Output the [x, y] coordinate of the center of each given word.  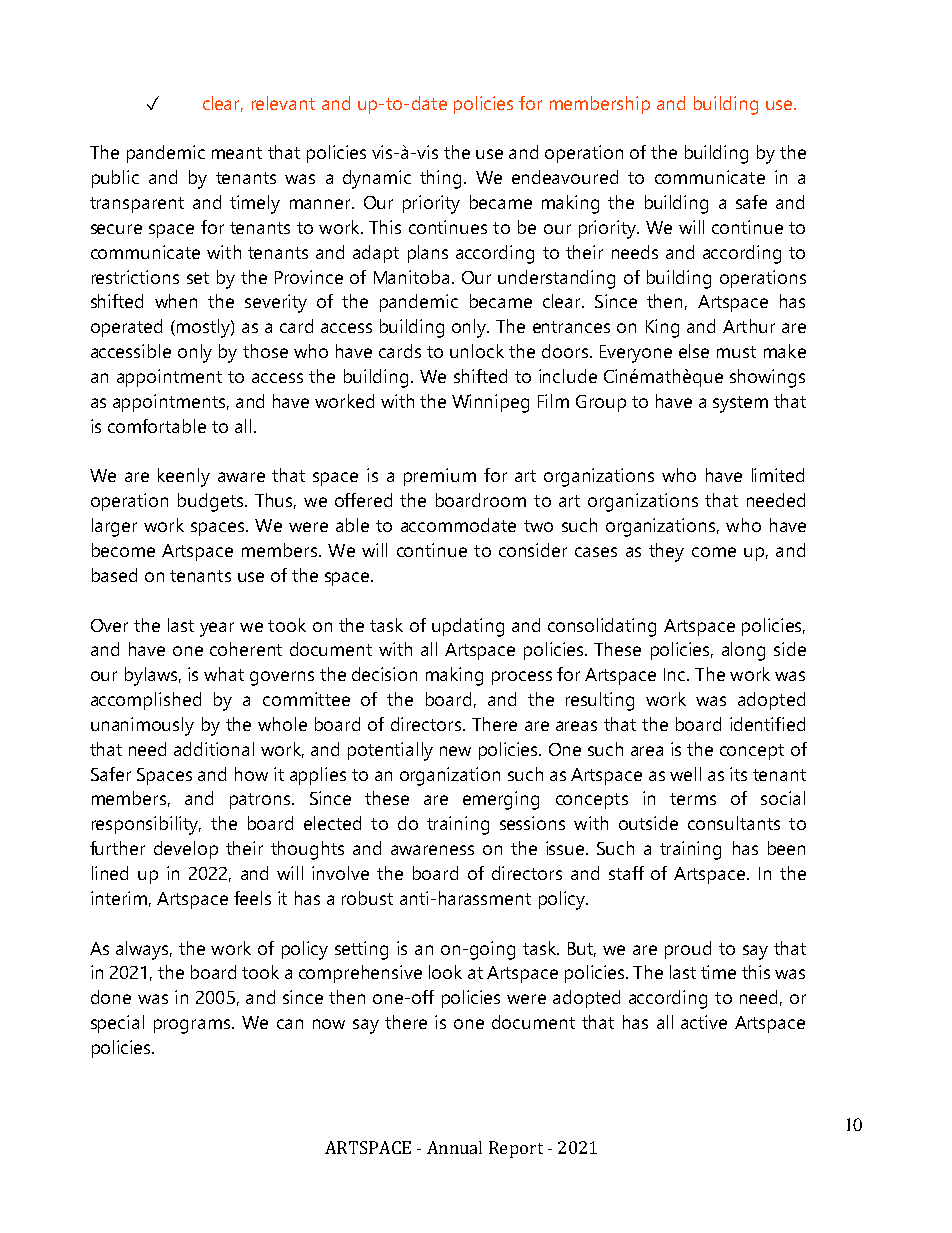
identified [767, 724]
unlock [477, 351]
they [666, 552]
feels [252, 898]
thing [440, 179]
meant [237, 153]
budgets [212, 502]
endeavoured [565, 177]
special [117, 1024]
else [694, 351]
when [176, 301]
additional [214, 749]
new [455, 751]
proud [688, 950]
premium [440, 477]
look [445, 972]
